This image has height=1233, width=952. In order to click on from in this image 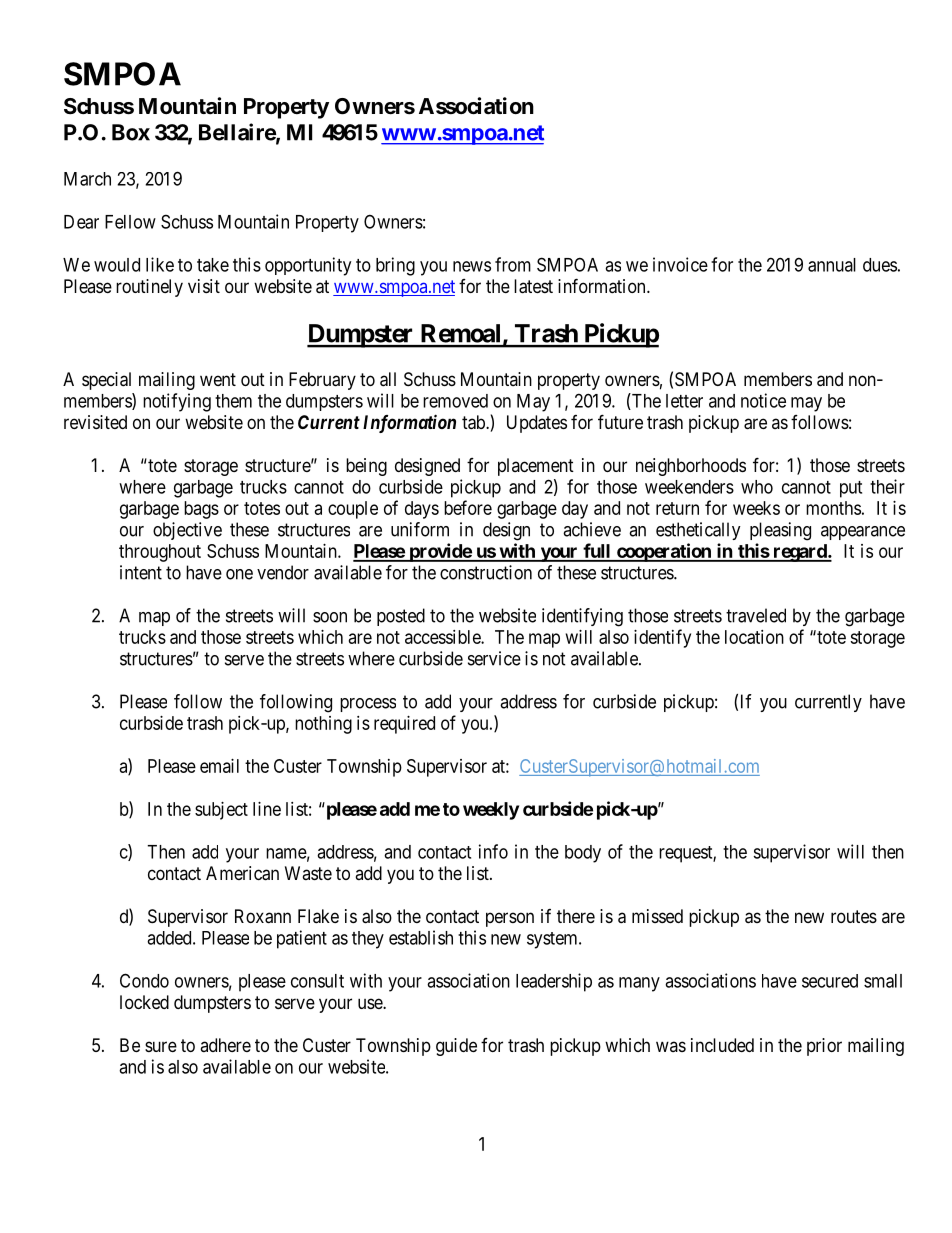, I will do `click(513, 264)`.
